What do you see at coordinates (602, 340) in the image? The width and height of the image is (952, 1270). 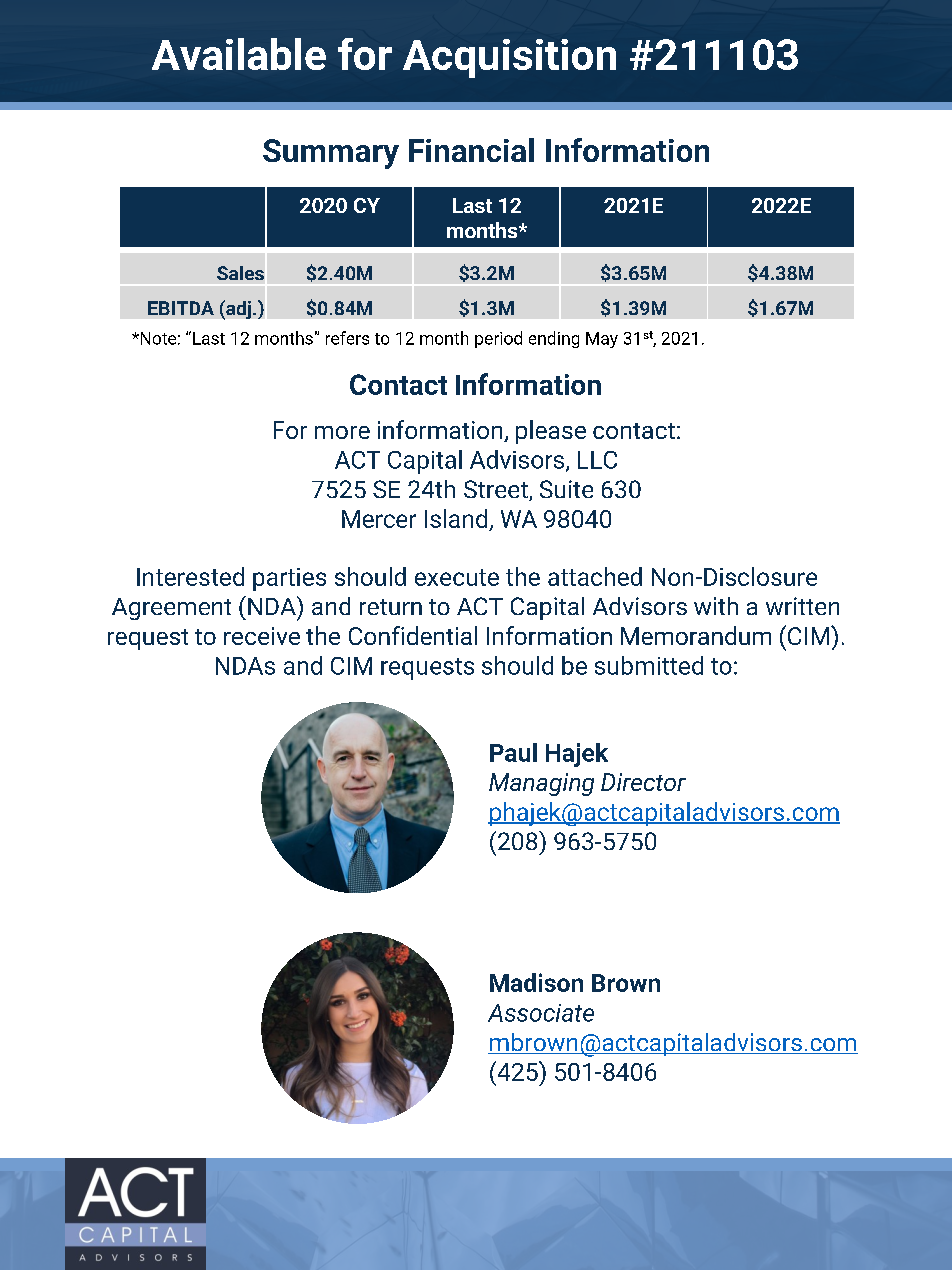 I see `May` at bounding box center [602, 340].
